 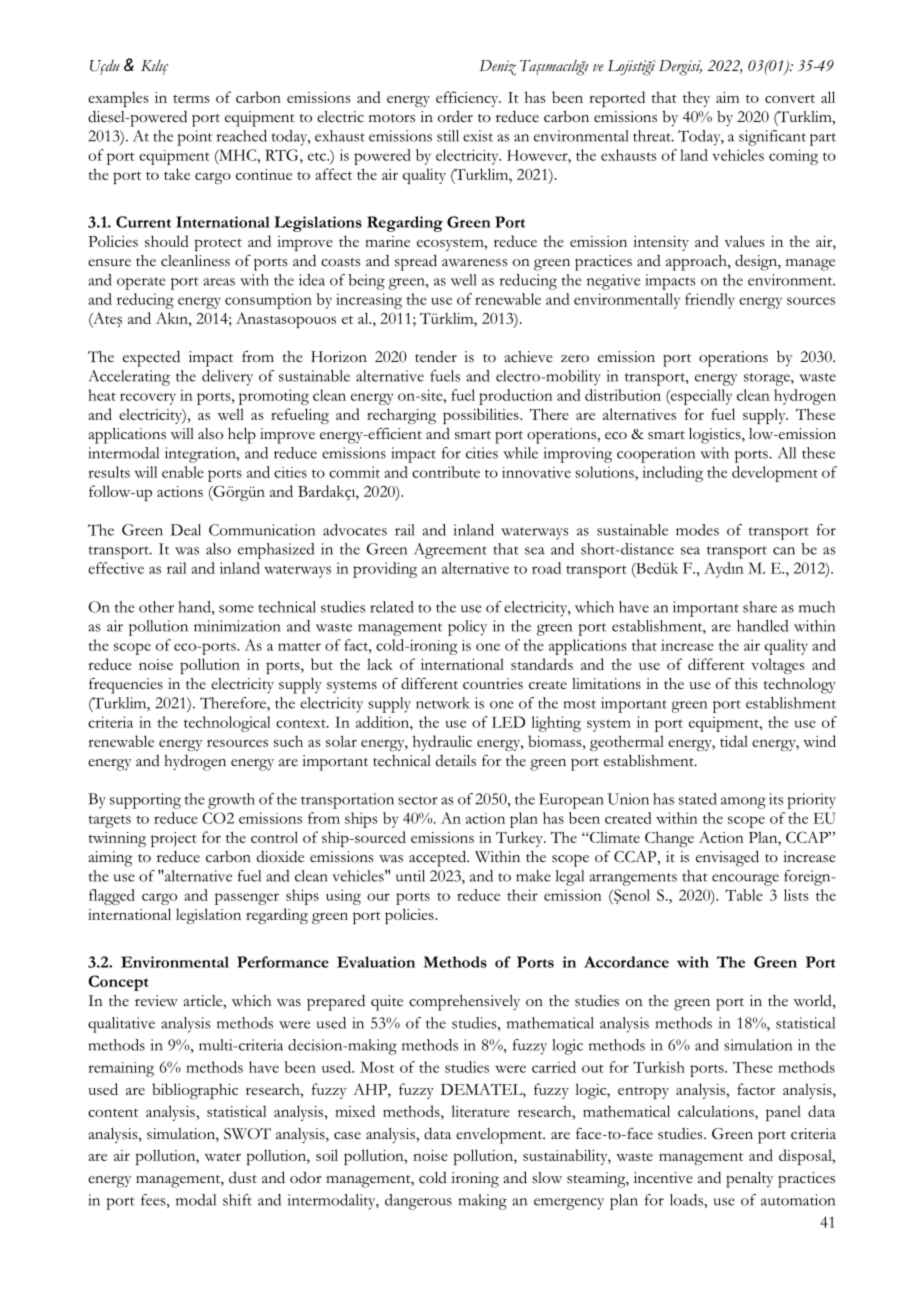 I want to click on they, so click(x=696, y=99).
